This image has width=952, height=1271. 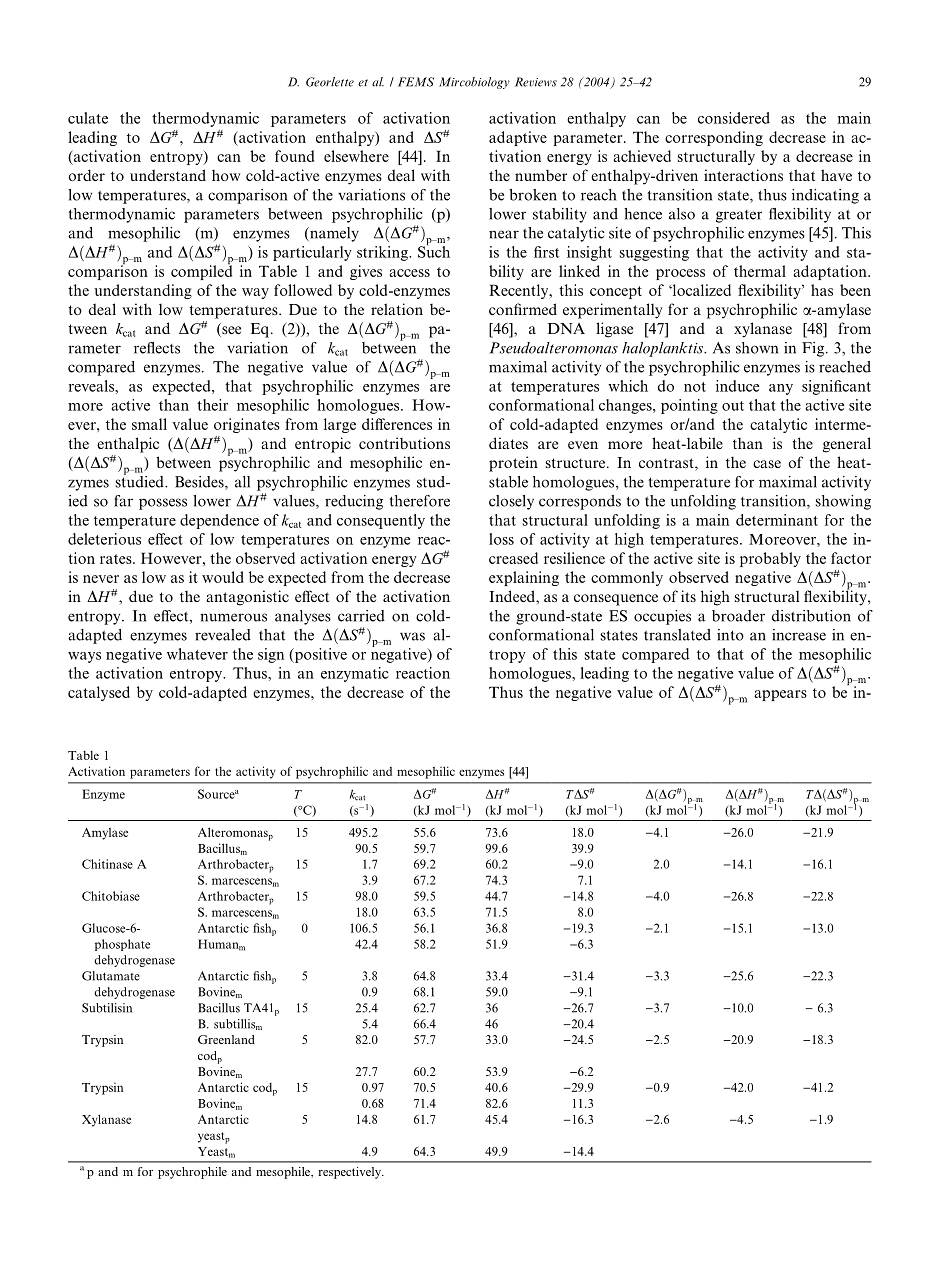 I want to click on adaptive, so click(x=518, y=138).
